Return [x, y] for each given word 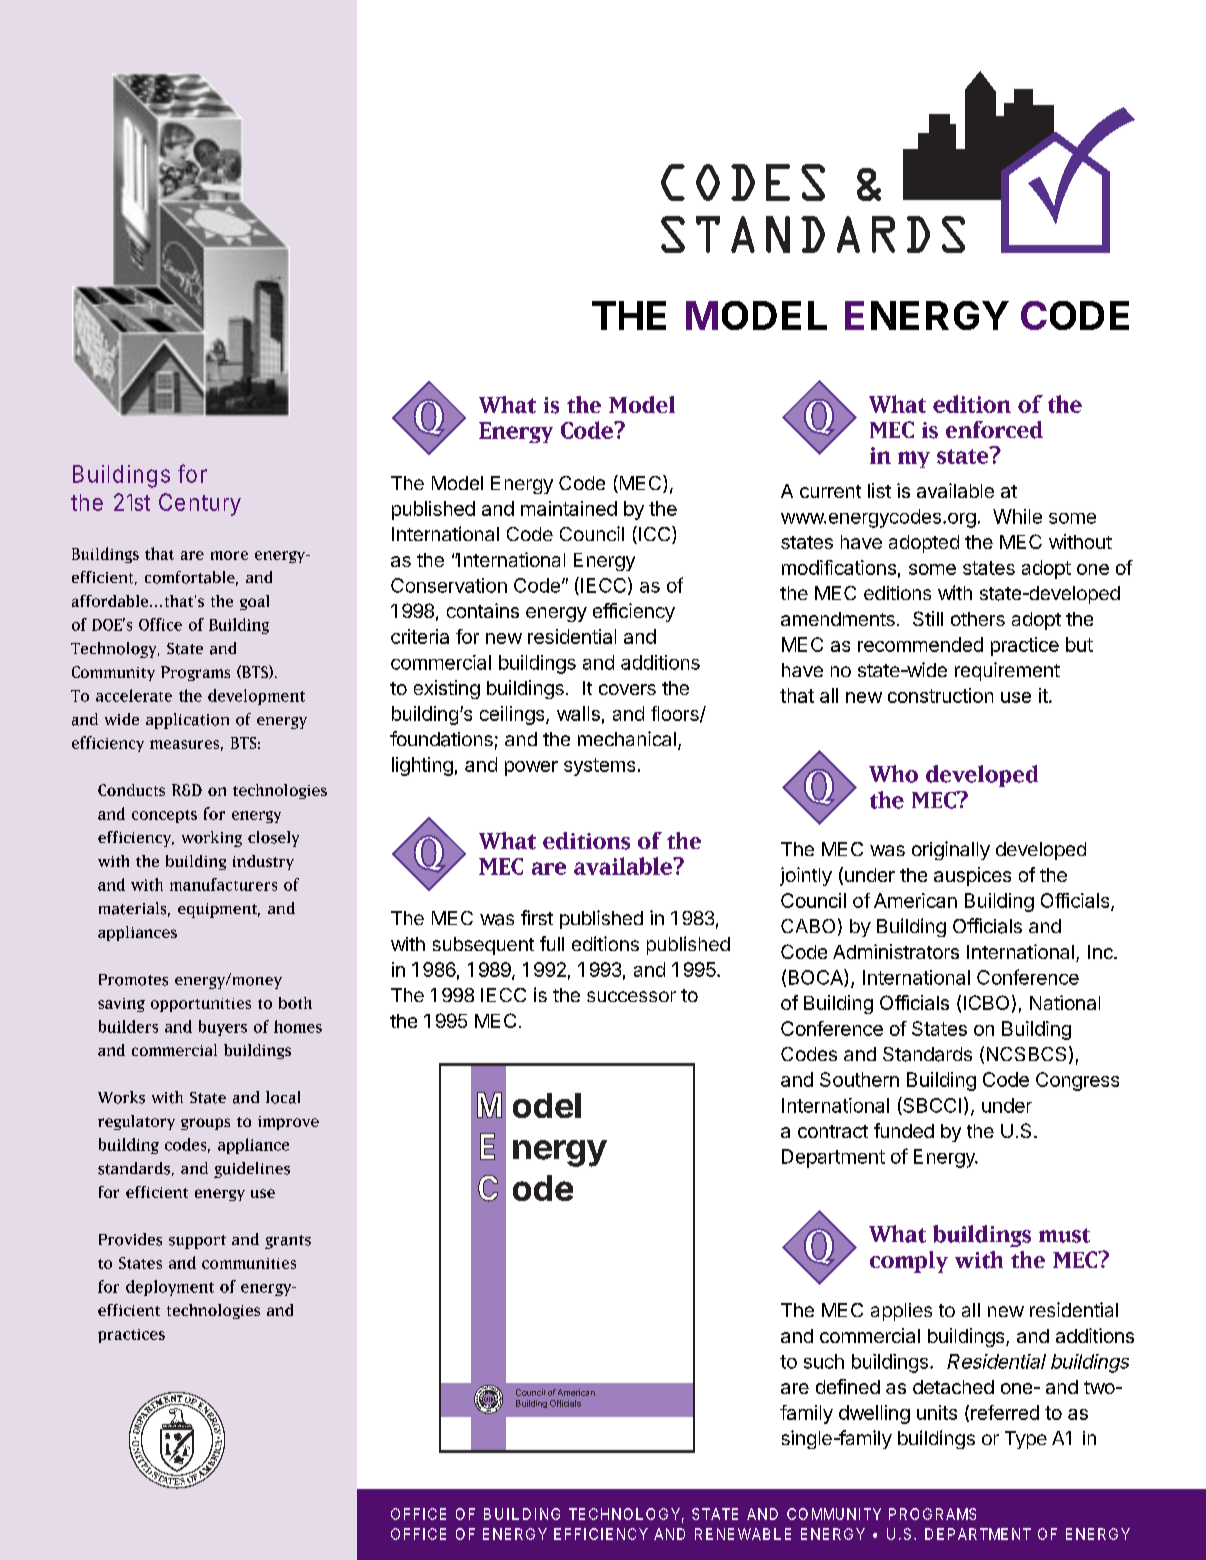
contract [833, 1131]
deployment [170, 1288]
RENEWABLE [743, 1534]
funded [904, 1130]
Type [1026, 1440]
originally [951, 850]
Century [200, 504]
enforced [994, 430]
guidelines [252, 1170]
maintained [569, 508]
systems [599, 767]
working [212, 839]
